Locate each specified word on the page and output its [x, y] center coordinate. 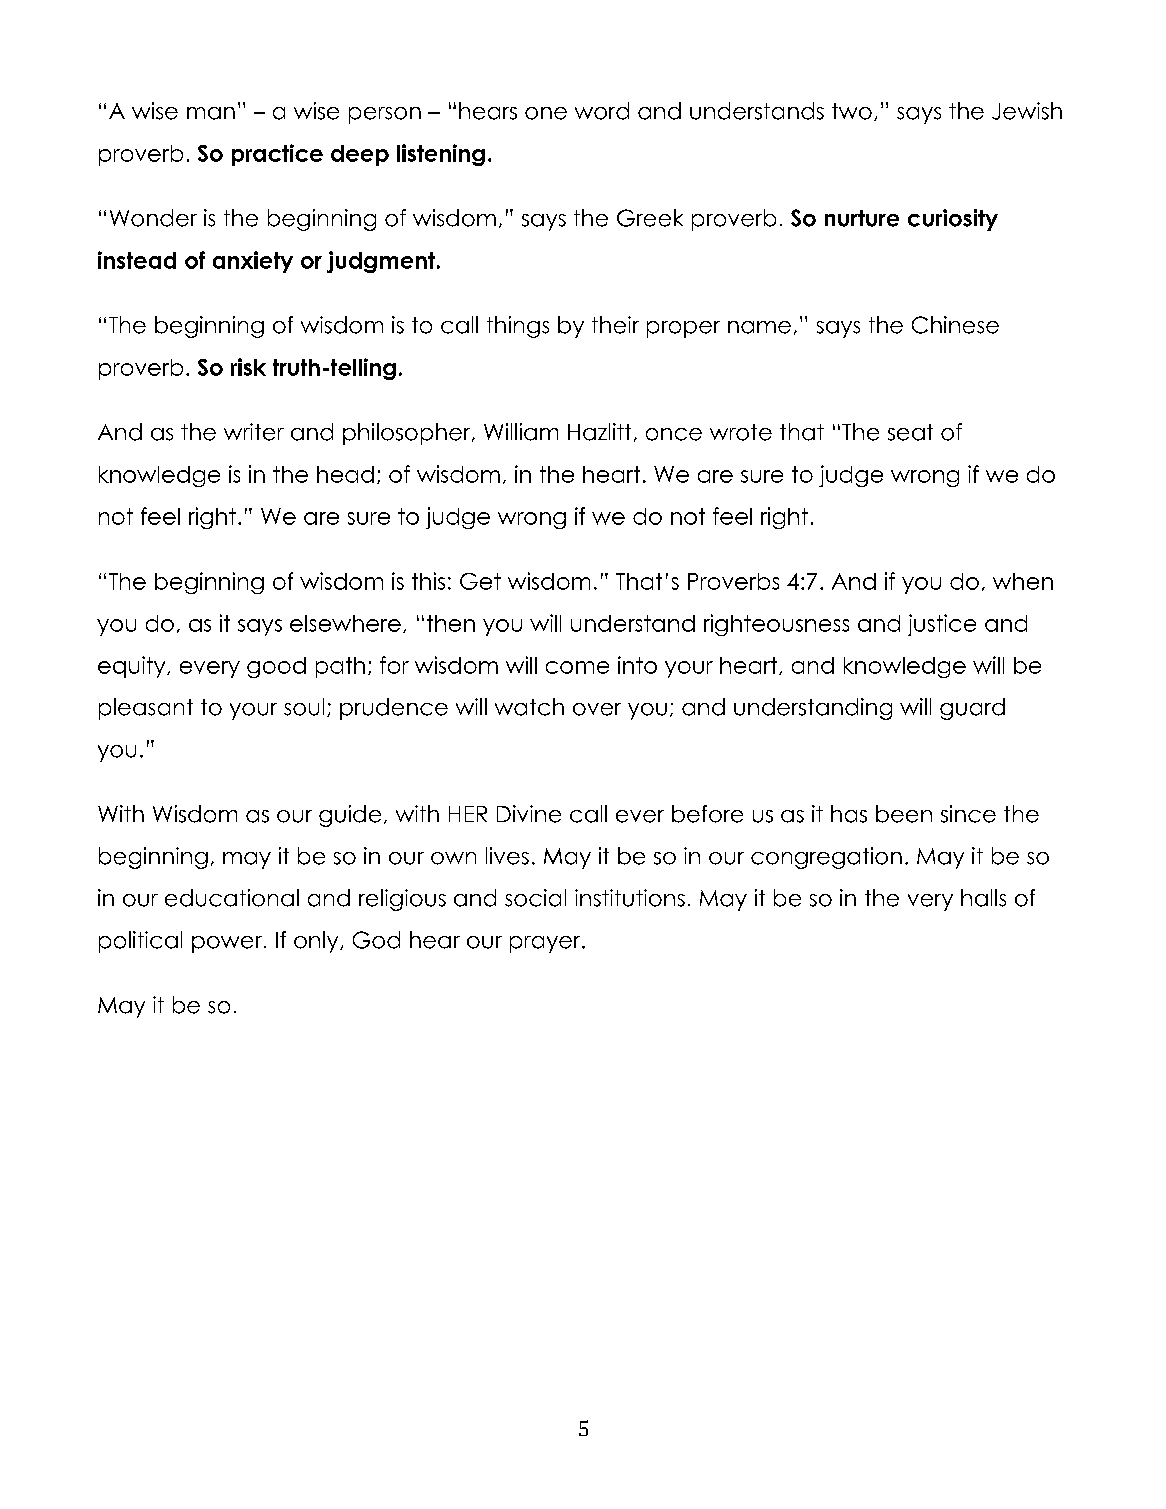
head [345, 474]
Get [480, 581]
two [852, 111]
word [602, 111]
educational [232, 898]
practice [277, 155]
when [1023, 581]
